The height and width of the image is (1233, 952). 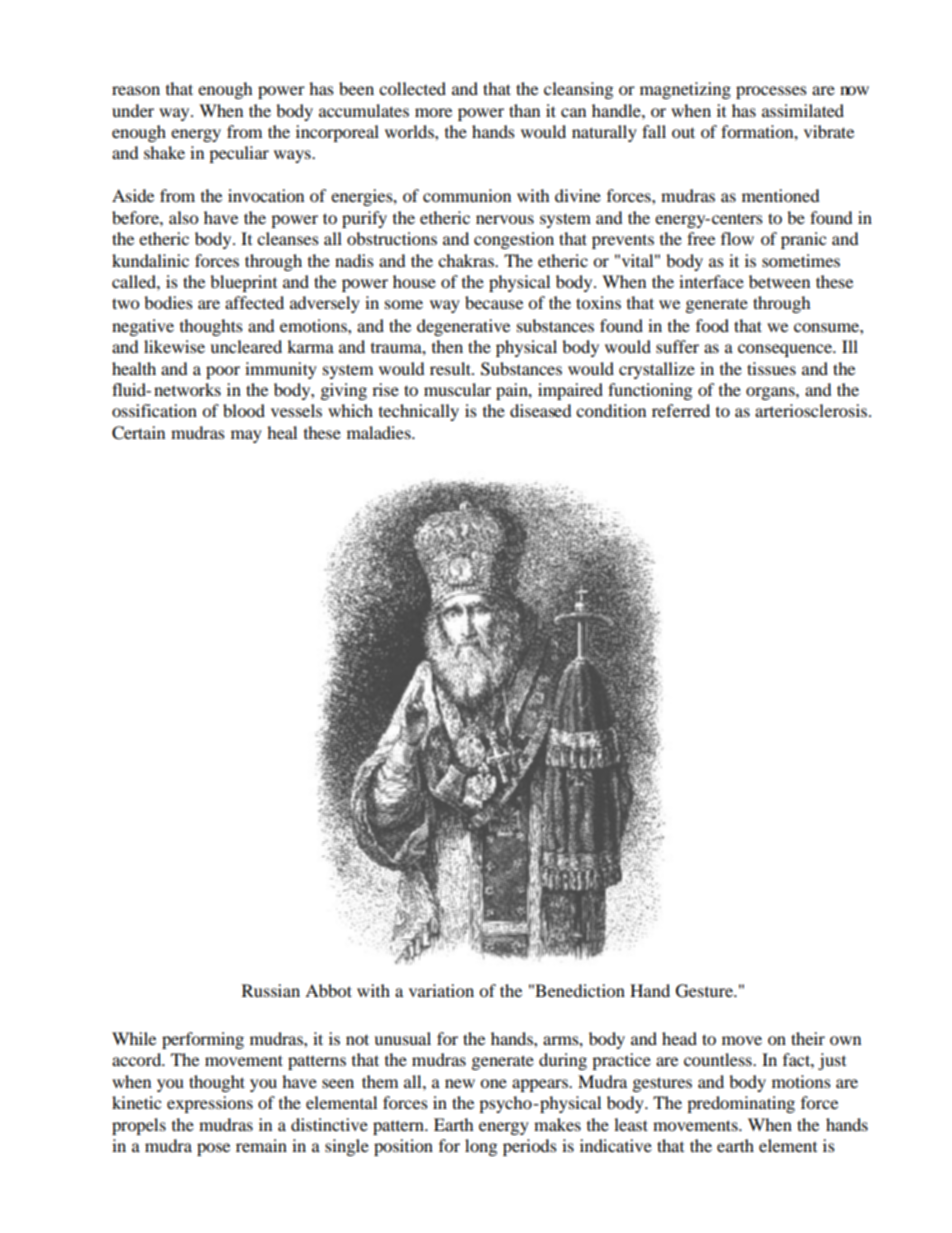 I want to click on arteriosclerosis, so click(x=812, y=410).
